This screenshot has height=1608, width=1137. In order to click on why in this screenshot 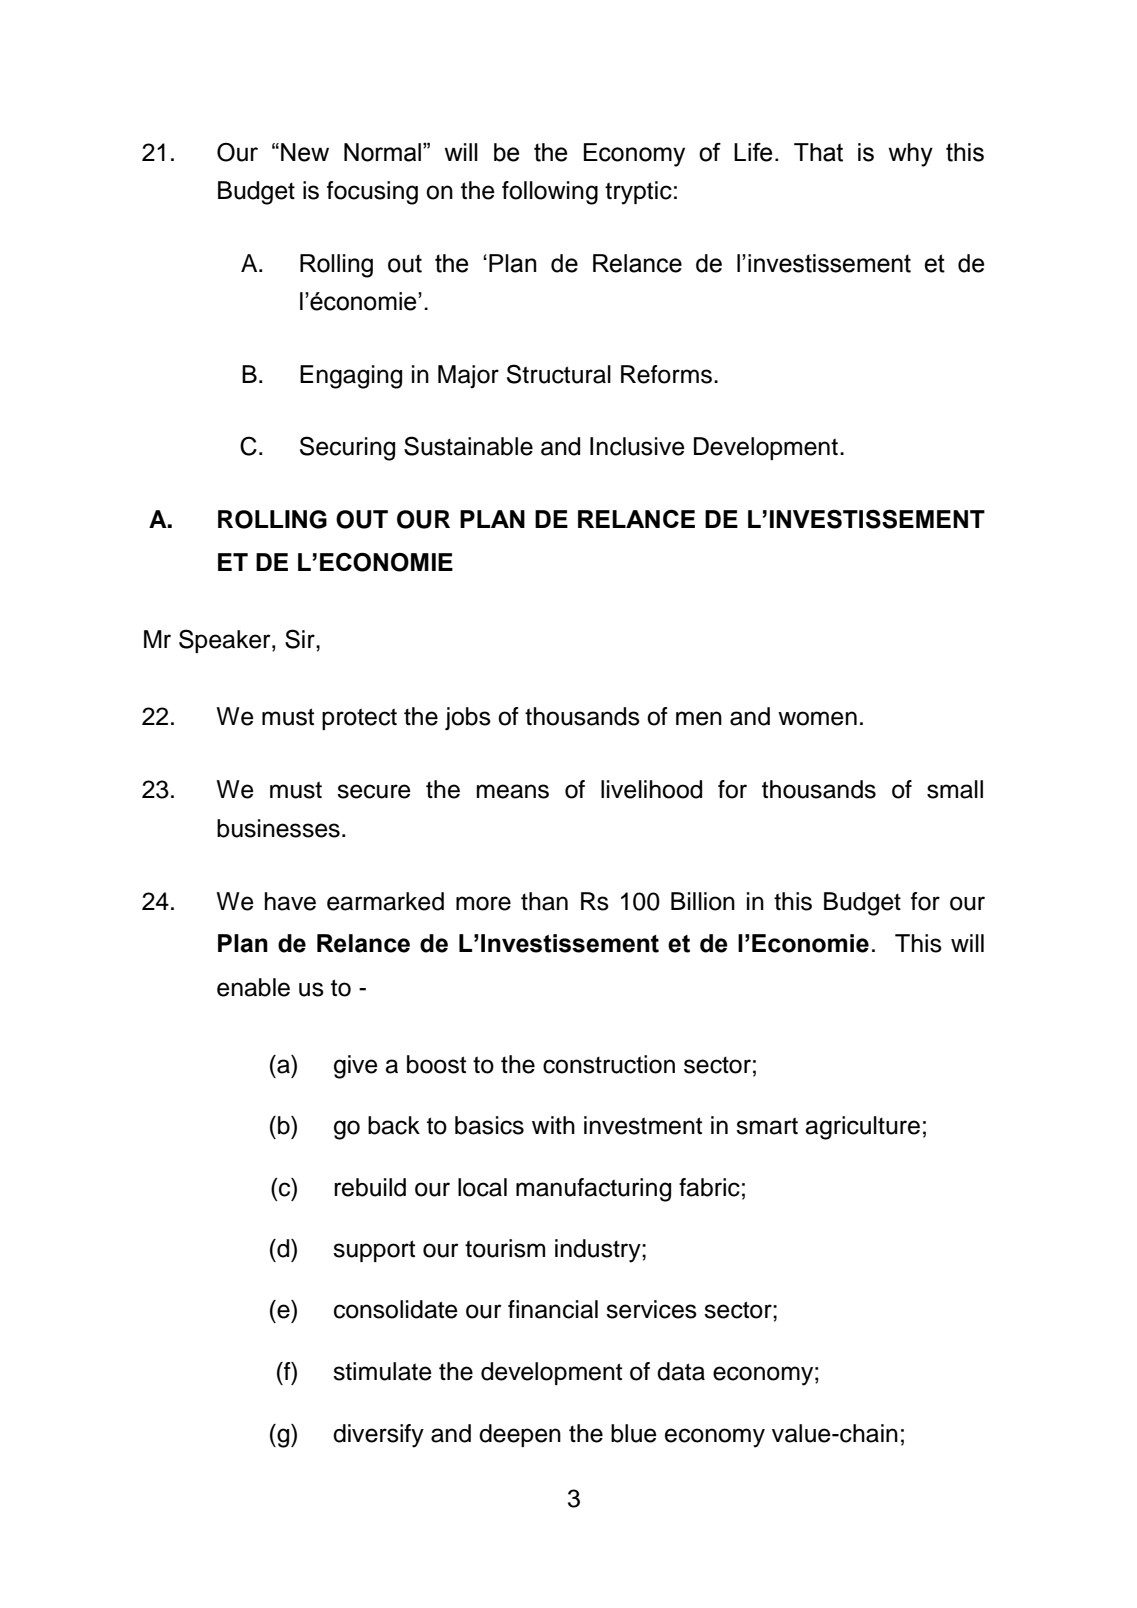, I will do `click(911, 155)`.
